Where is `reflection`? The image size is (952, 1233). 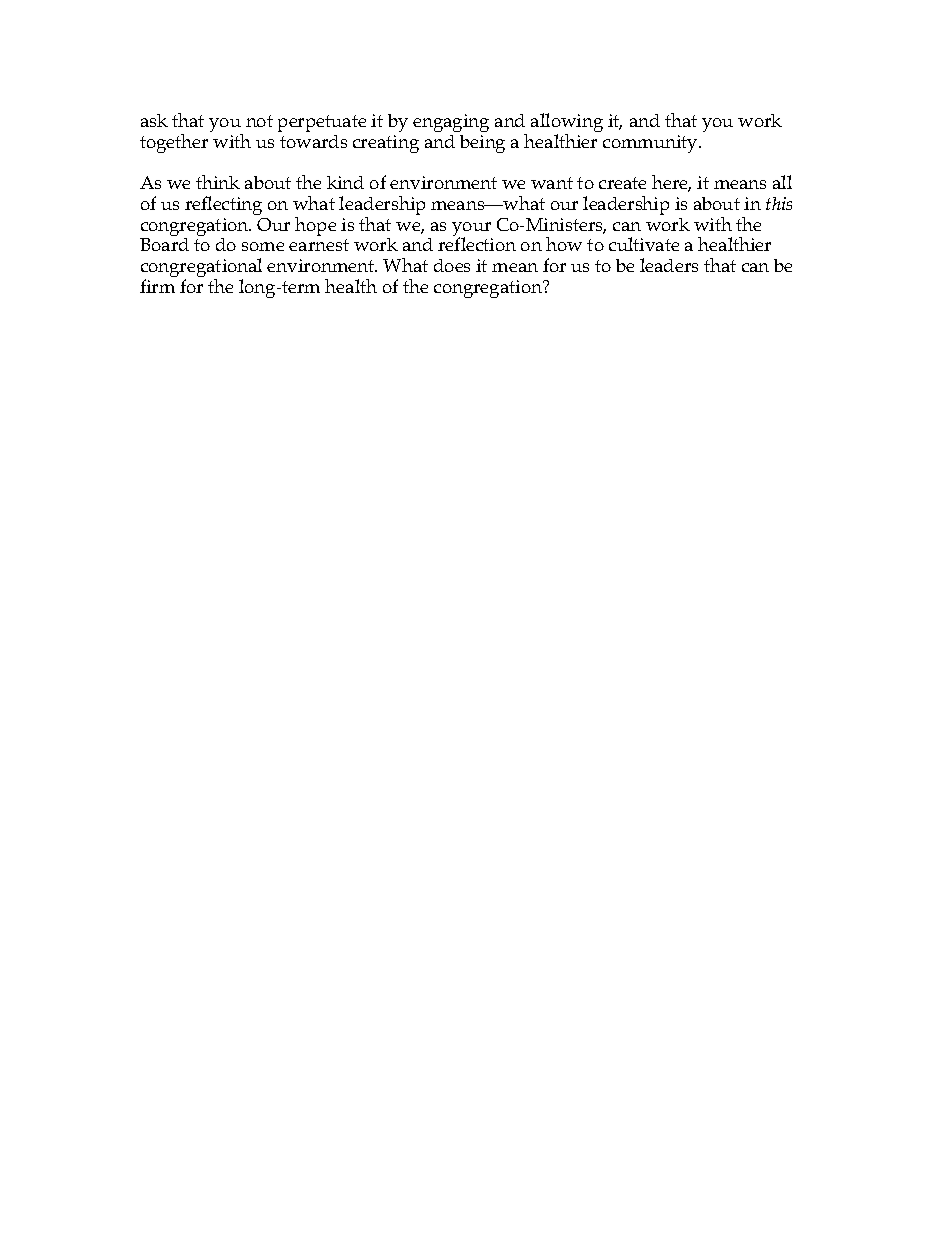
reflection is located at coordinates (477, 244).
